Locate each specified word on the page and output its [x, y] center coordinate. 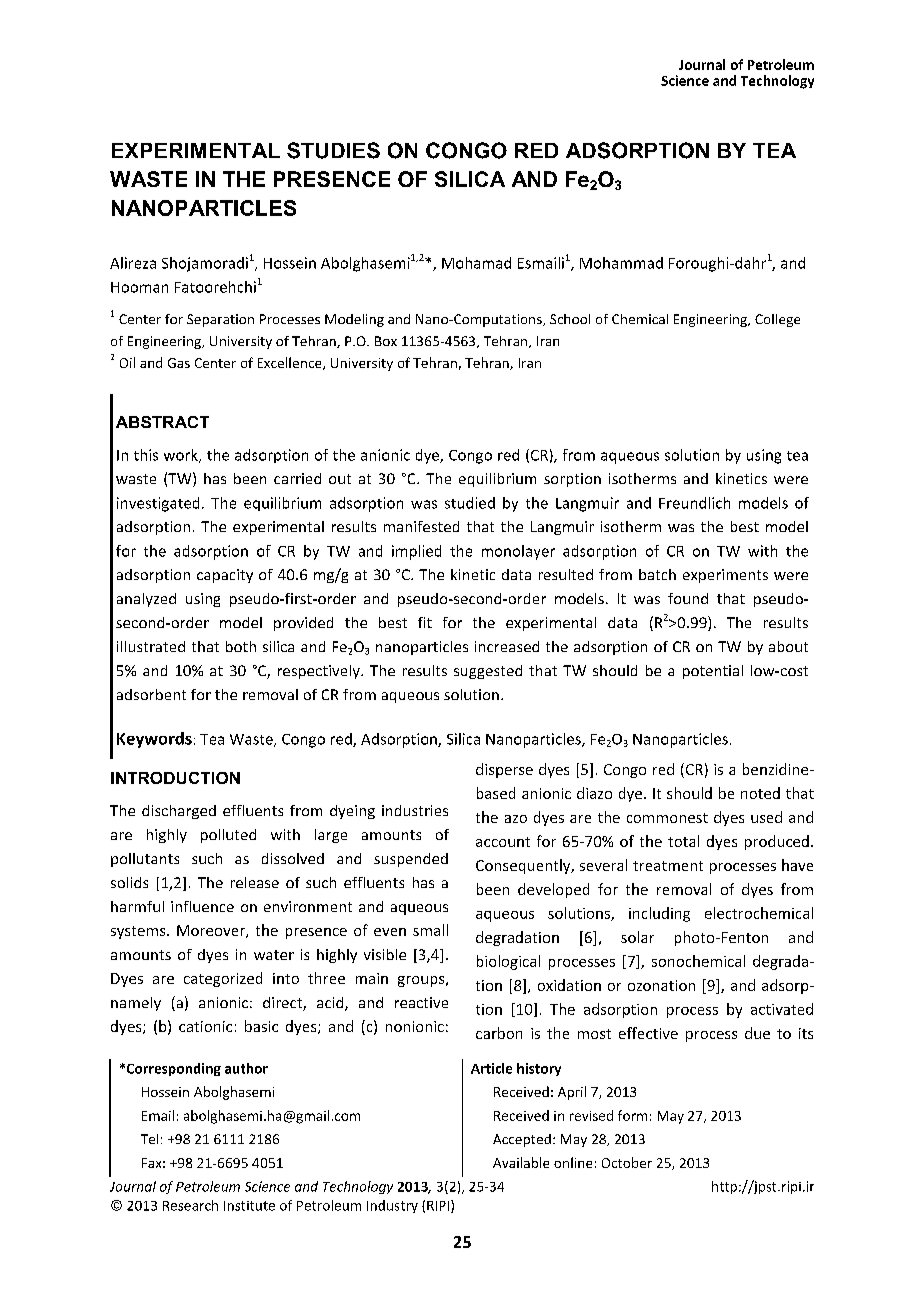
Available [521, 1162]
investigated [158, 504]
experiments [725, 576]
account [503, 842]
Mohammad [621, 263]
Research [190, 1205]
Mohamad [476, 263]
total [683, 841]
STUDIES [333, 150]
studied [470, 503]
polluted [228, 836]
